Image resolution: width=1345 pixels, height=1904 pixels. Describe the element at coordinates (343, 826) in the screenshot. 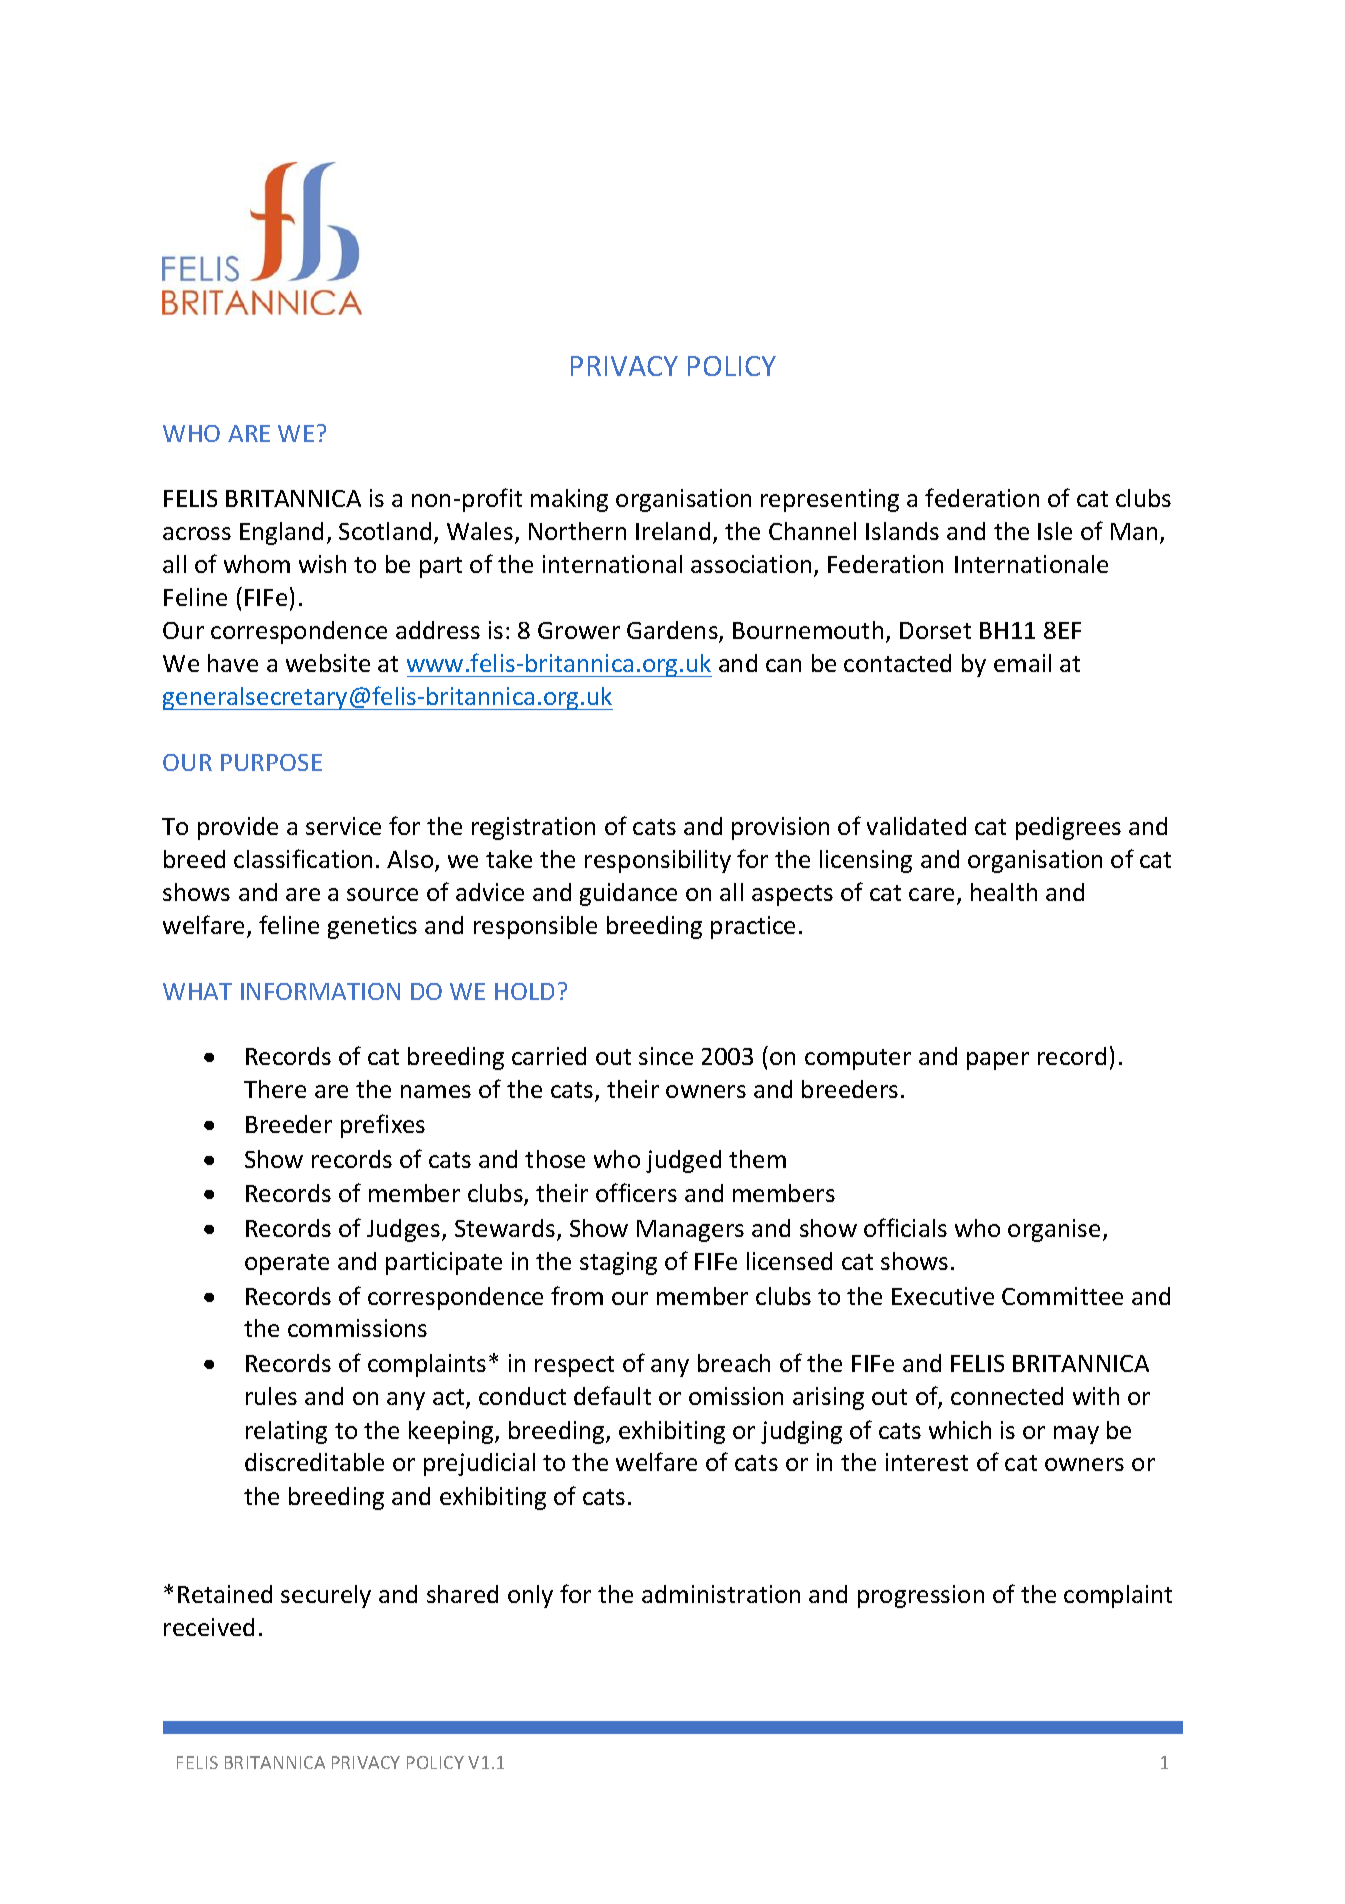

I see `service` at that location.
